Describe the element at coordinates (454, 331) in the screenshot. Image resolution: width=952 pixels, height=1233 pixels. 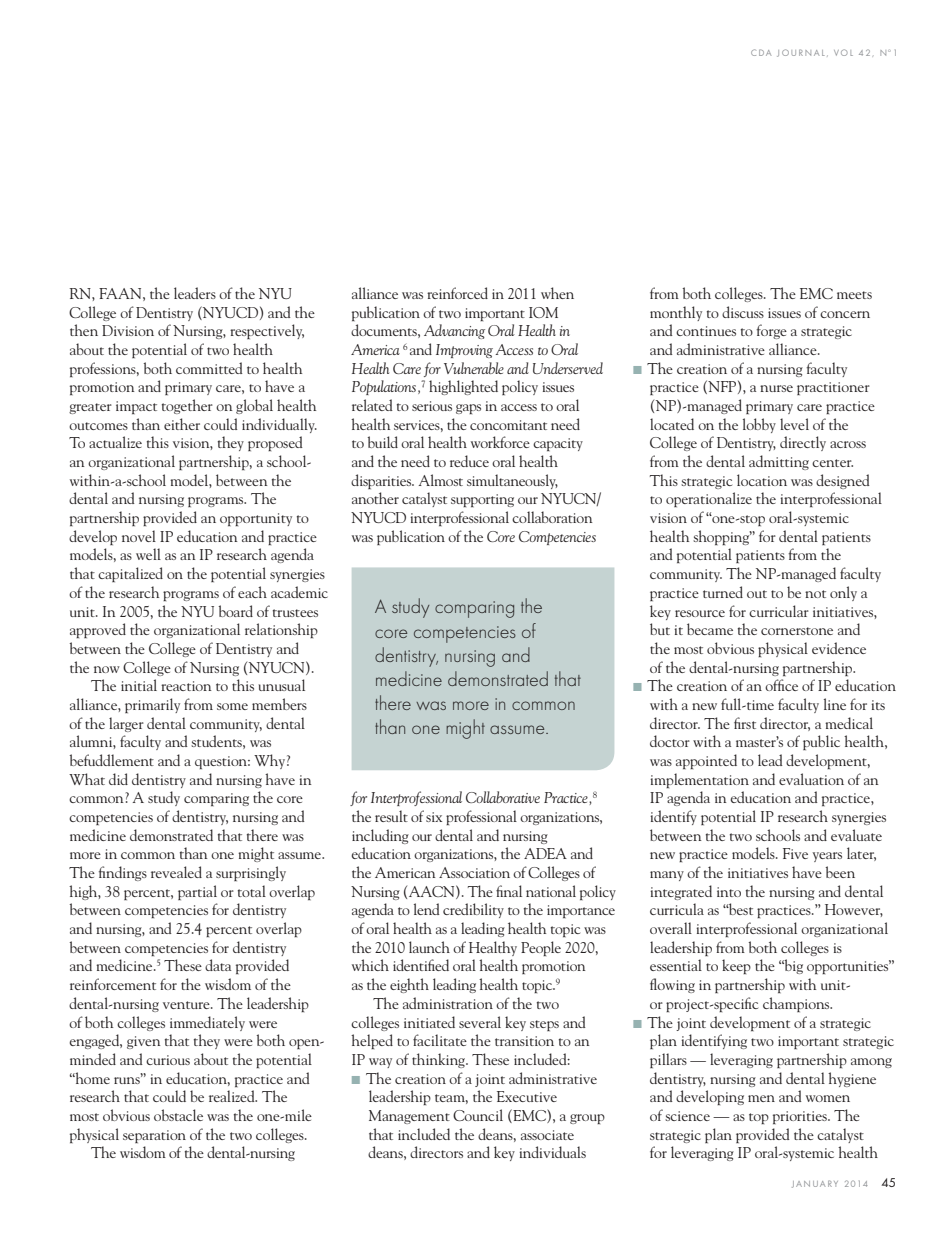
I see `Advancing` at that location.
